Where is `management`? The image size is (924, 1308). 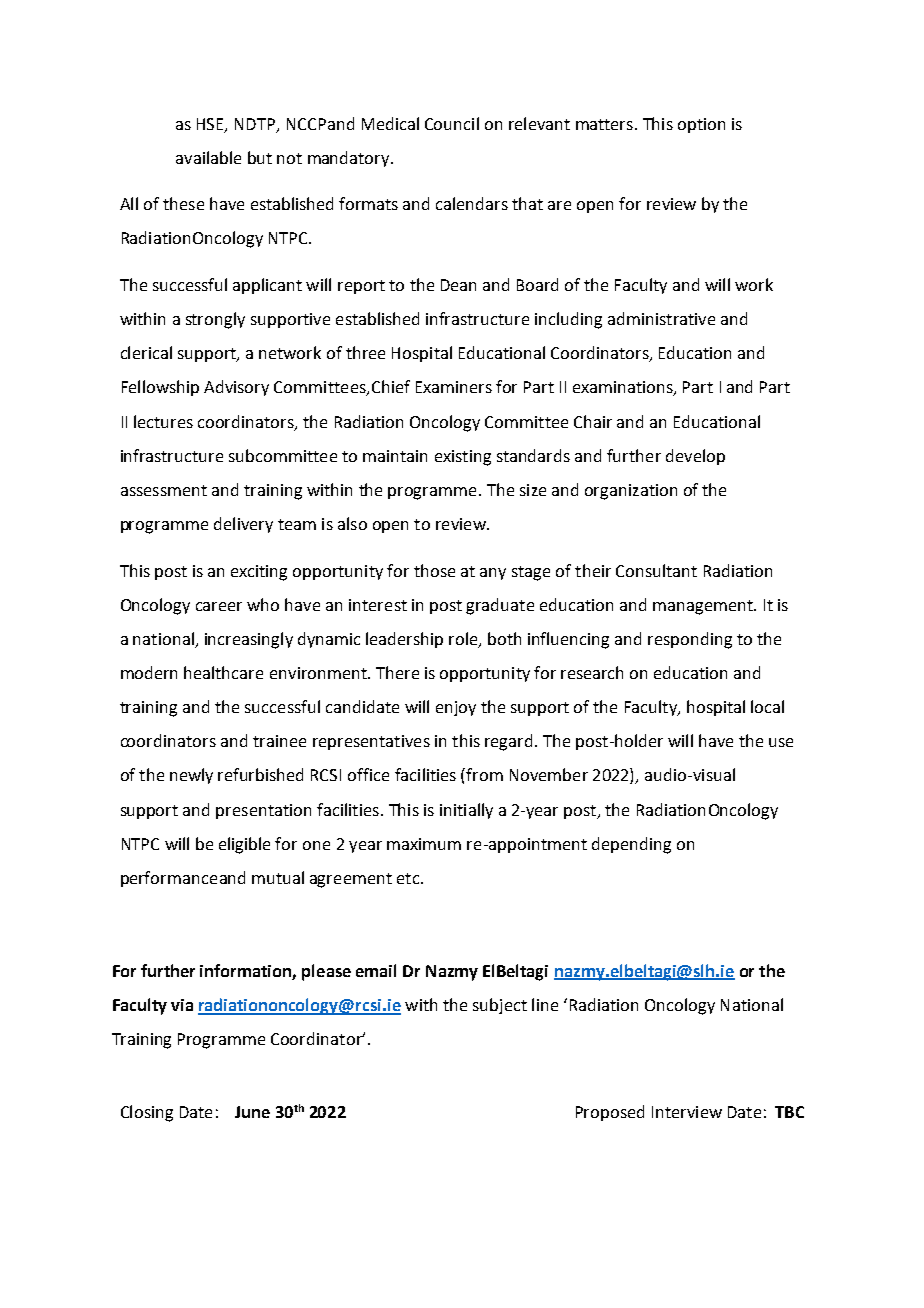 management is located at coordinates (704, 607).
